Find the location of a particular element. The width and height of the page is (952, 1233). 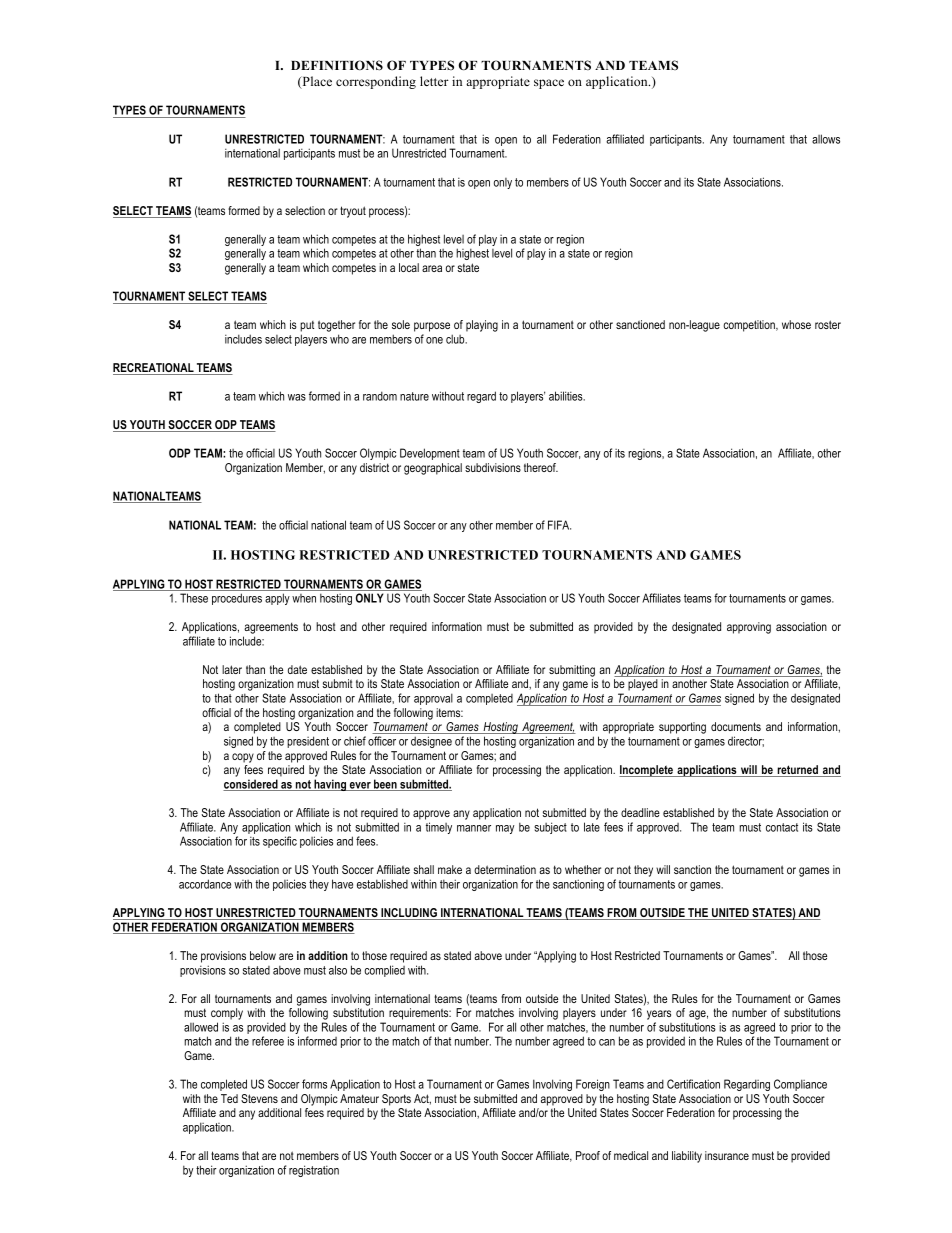

Stevens is located at coordinates (259, 1098).
